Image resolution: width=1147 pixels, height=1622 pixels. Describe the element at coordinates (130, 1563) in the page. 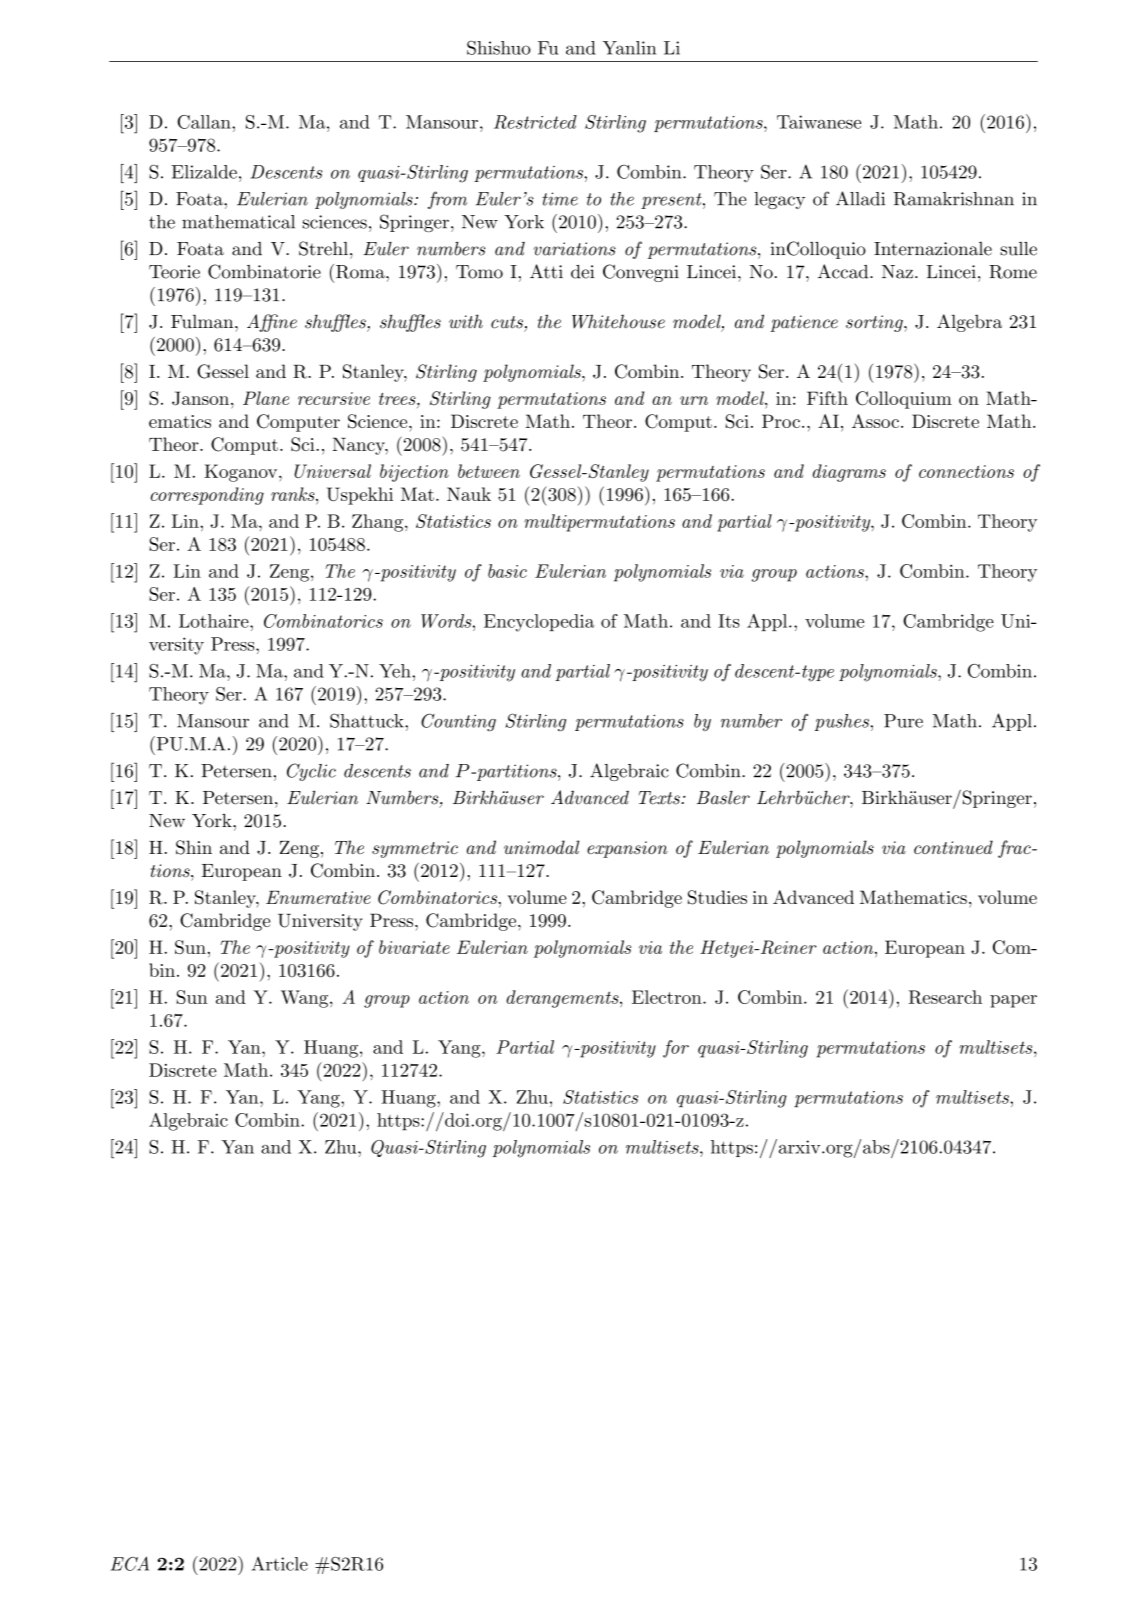

I see `ECA` at that location.
